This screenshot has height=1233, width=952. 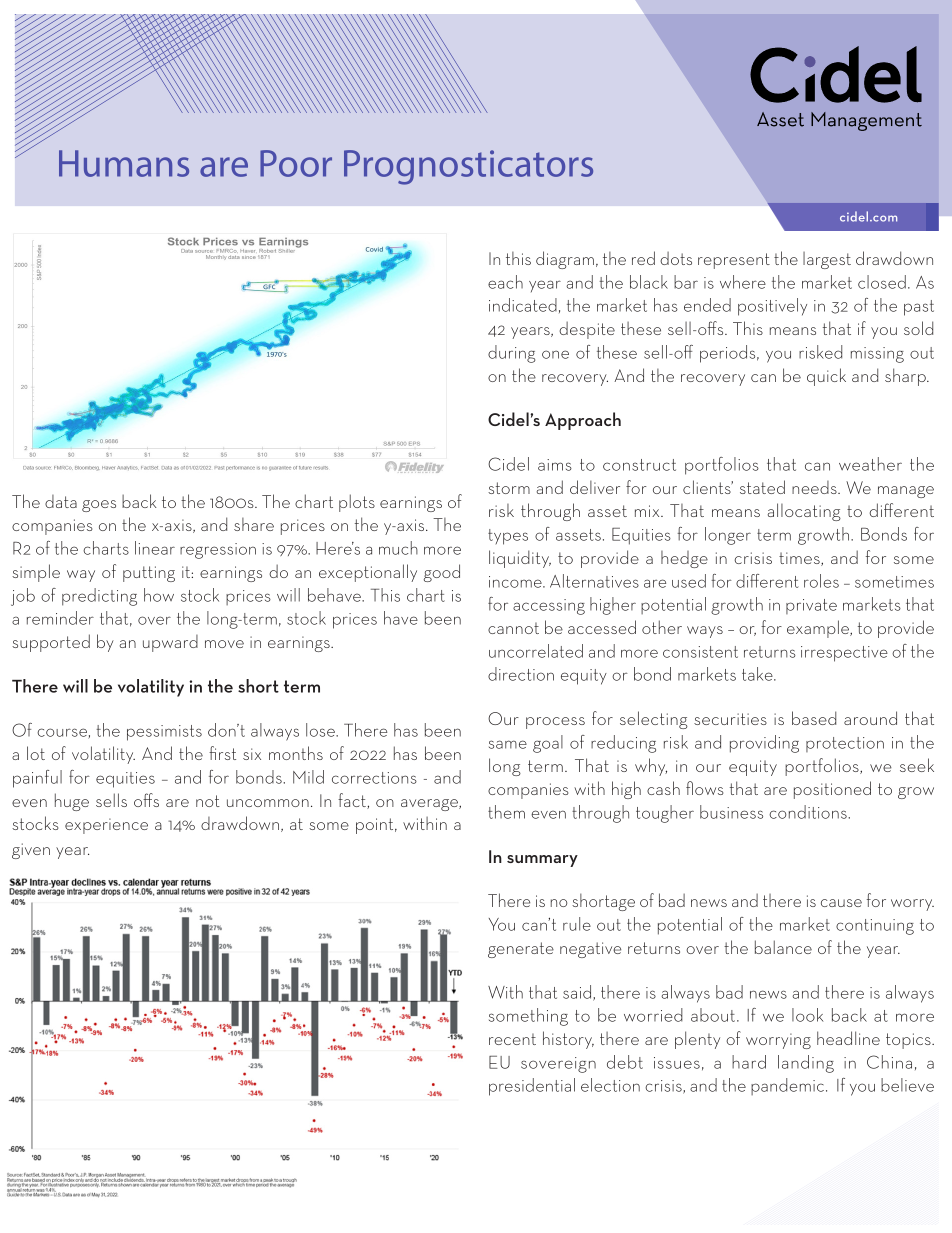 What do you see at coordinates (170, 643) in the screenshot?
I see `upward` at bounding box center [170, 643].
